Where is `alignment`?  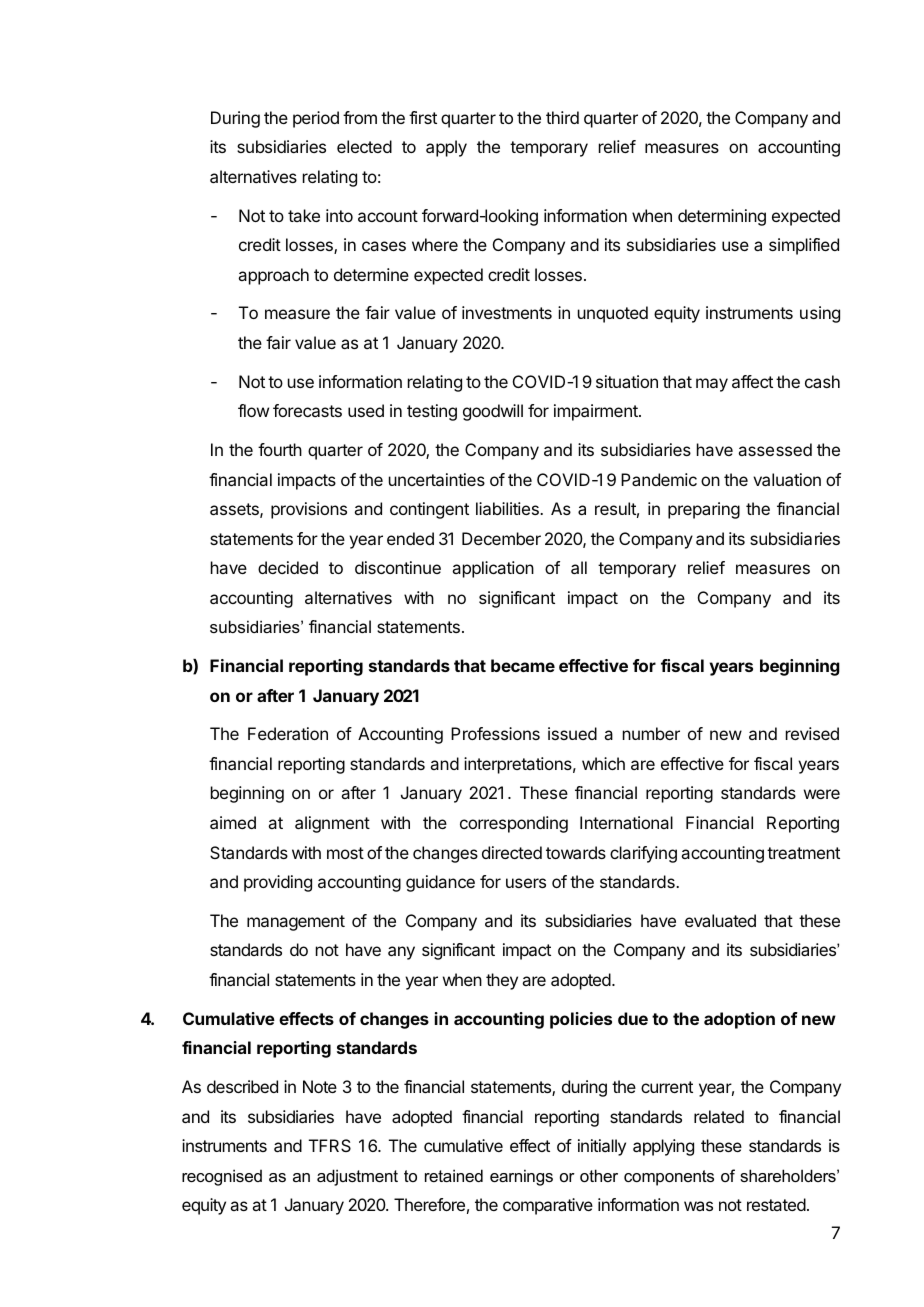
alignment is located at coordinates (332, 824).
